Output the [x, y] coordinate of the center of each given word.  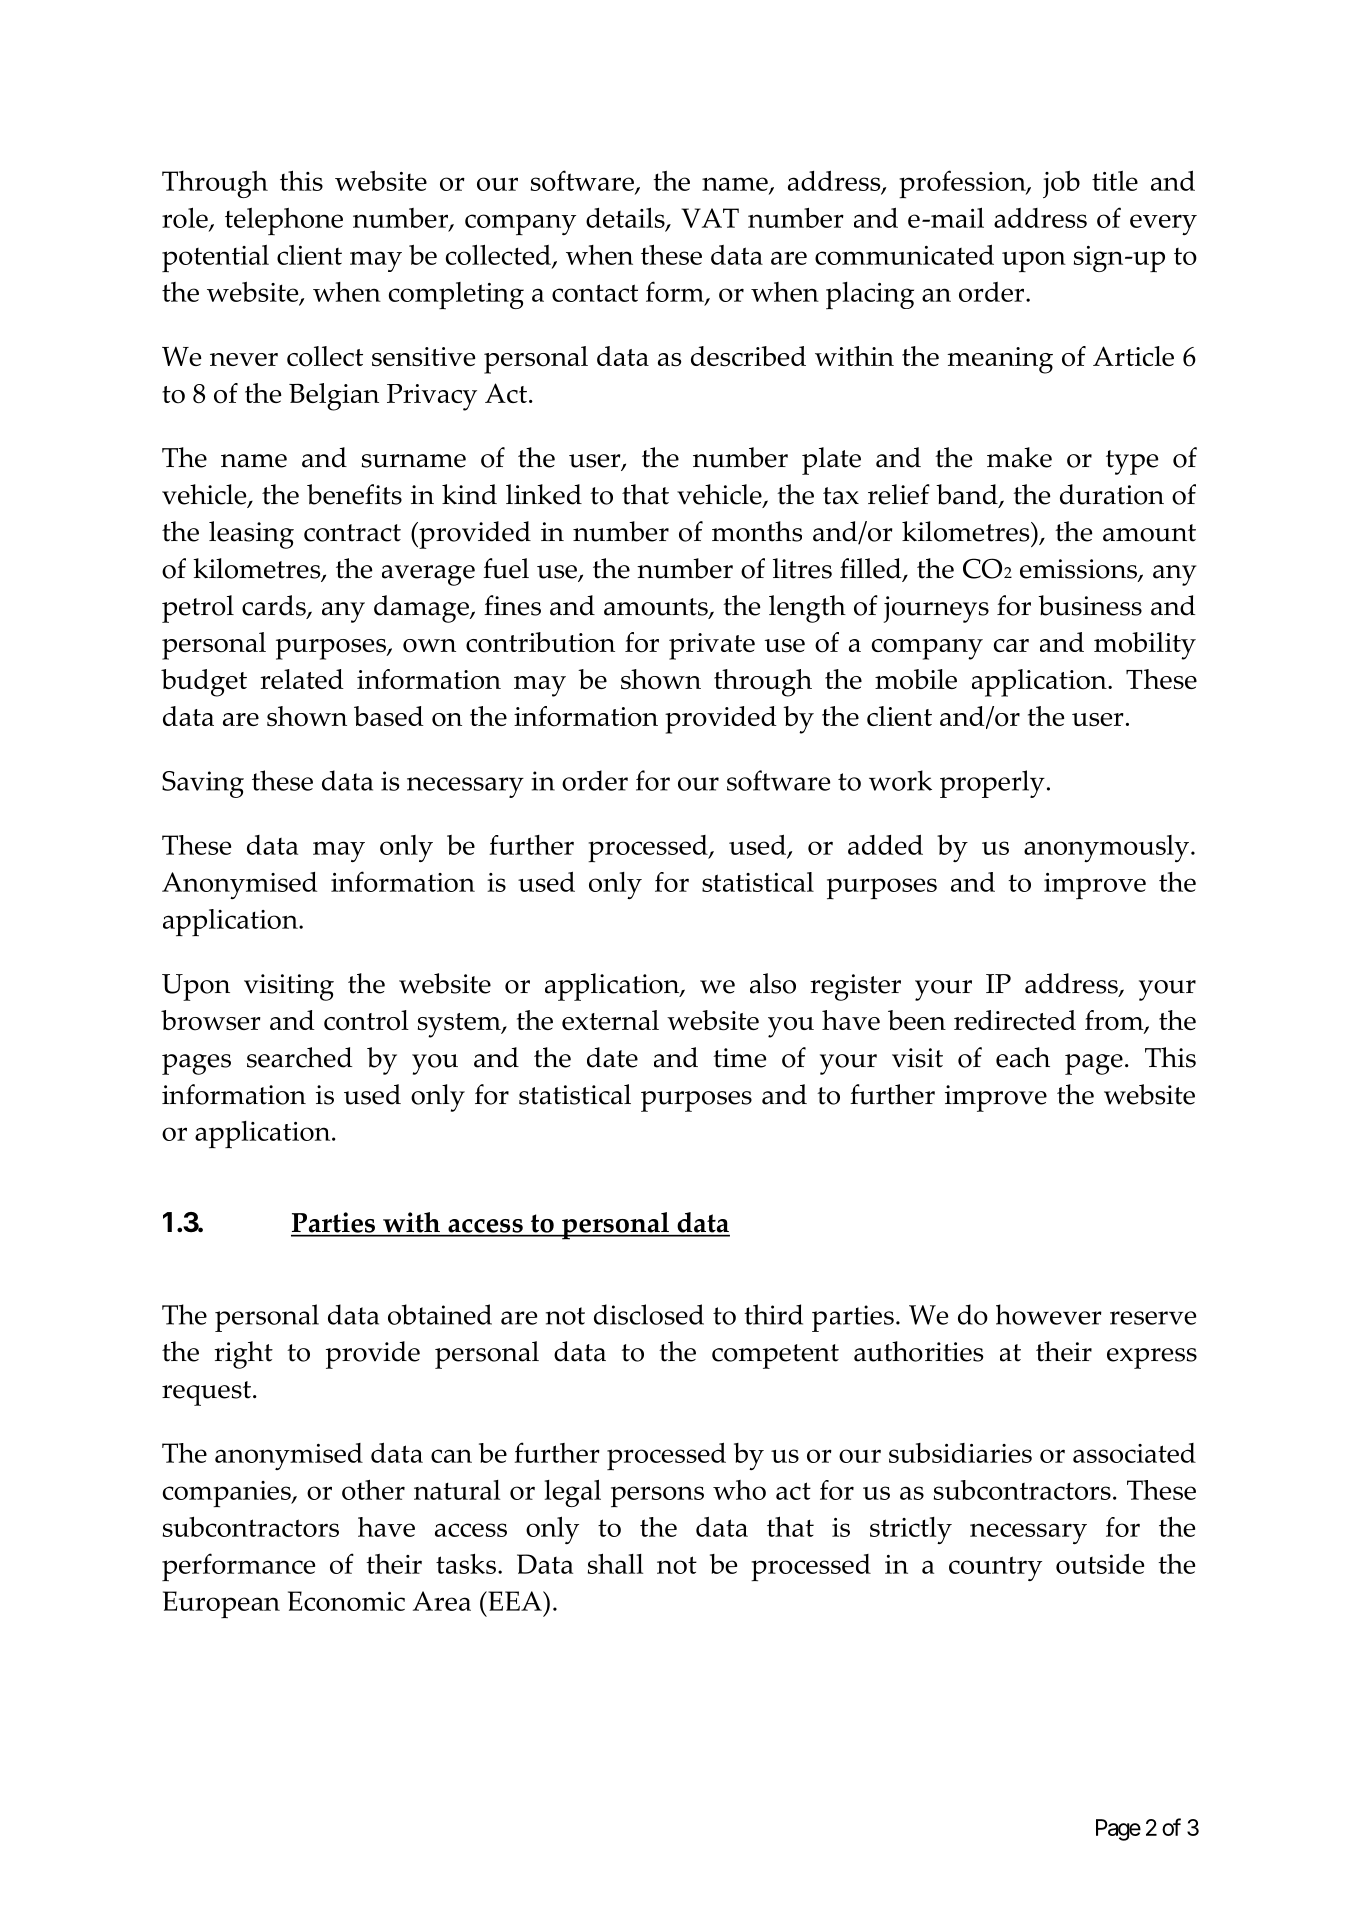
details [626, 219]
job [1061, 184]
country [995, 1568]
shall [615, 1563]
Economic [346, 1601]
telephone [284, 221]
